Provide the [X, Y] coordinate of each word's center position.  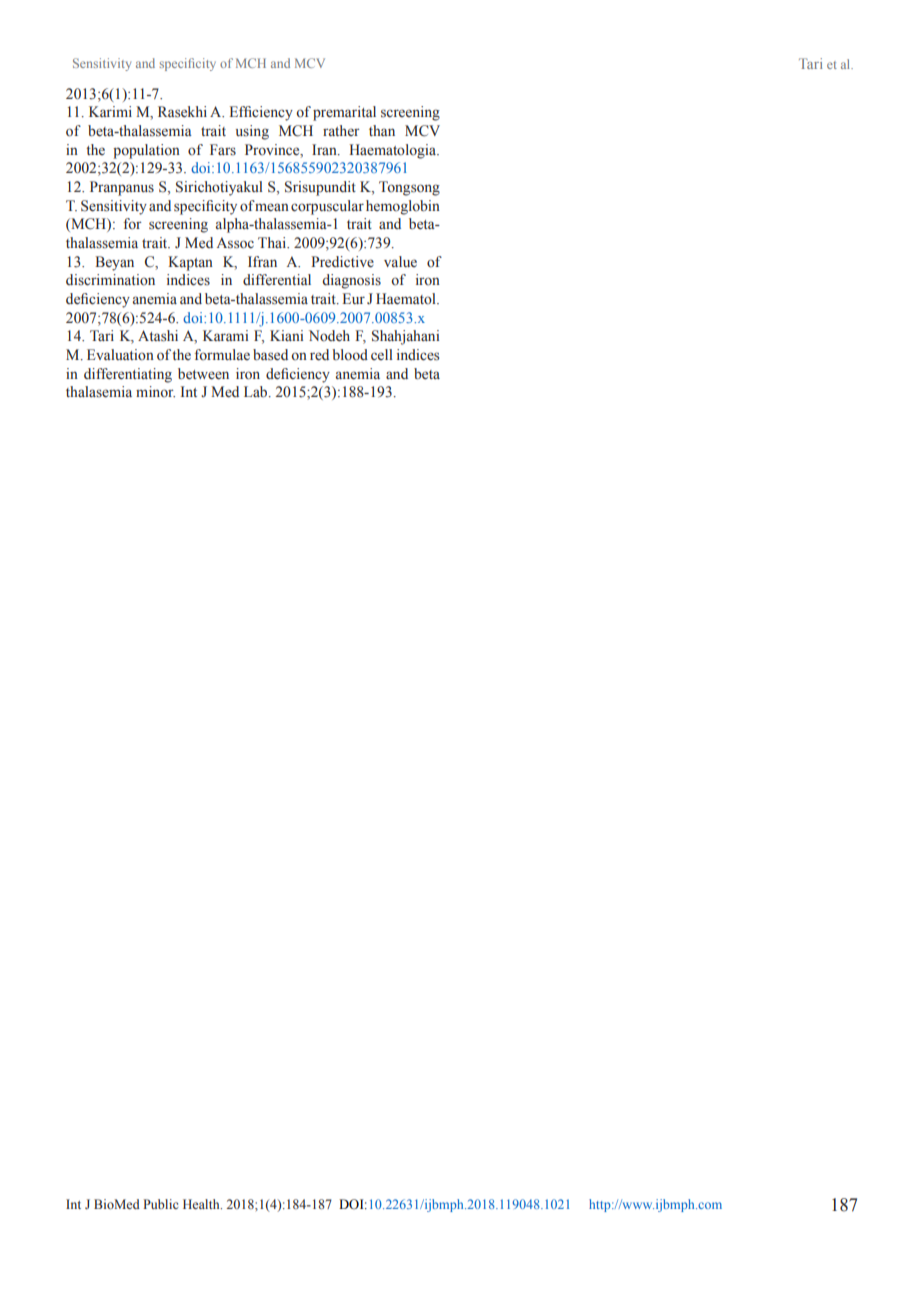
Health [202, 1204]
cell [382, 354]
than [382, 130]
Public [160, 1204]
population [146, 151]
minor [155, 391]
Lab [257, 391]
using [252, 132]
